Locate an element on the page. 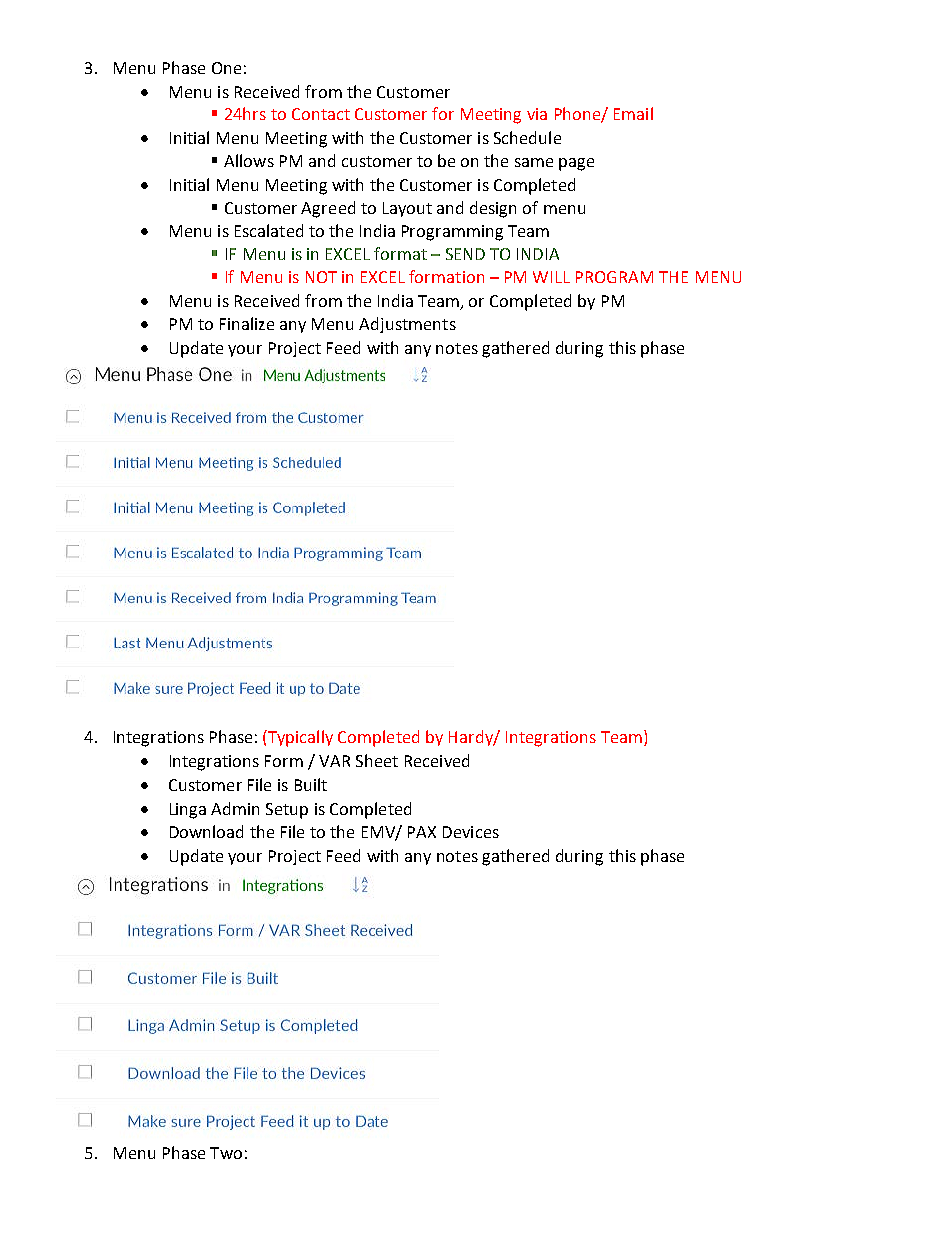 The image size is (952, 1233). page is located at coordinates (576, 164).
